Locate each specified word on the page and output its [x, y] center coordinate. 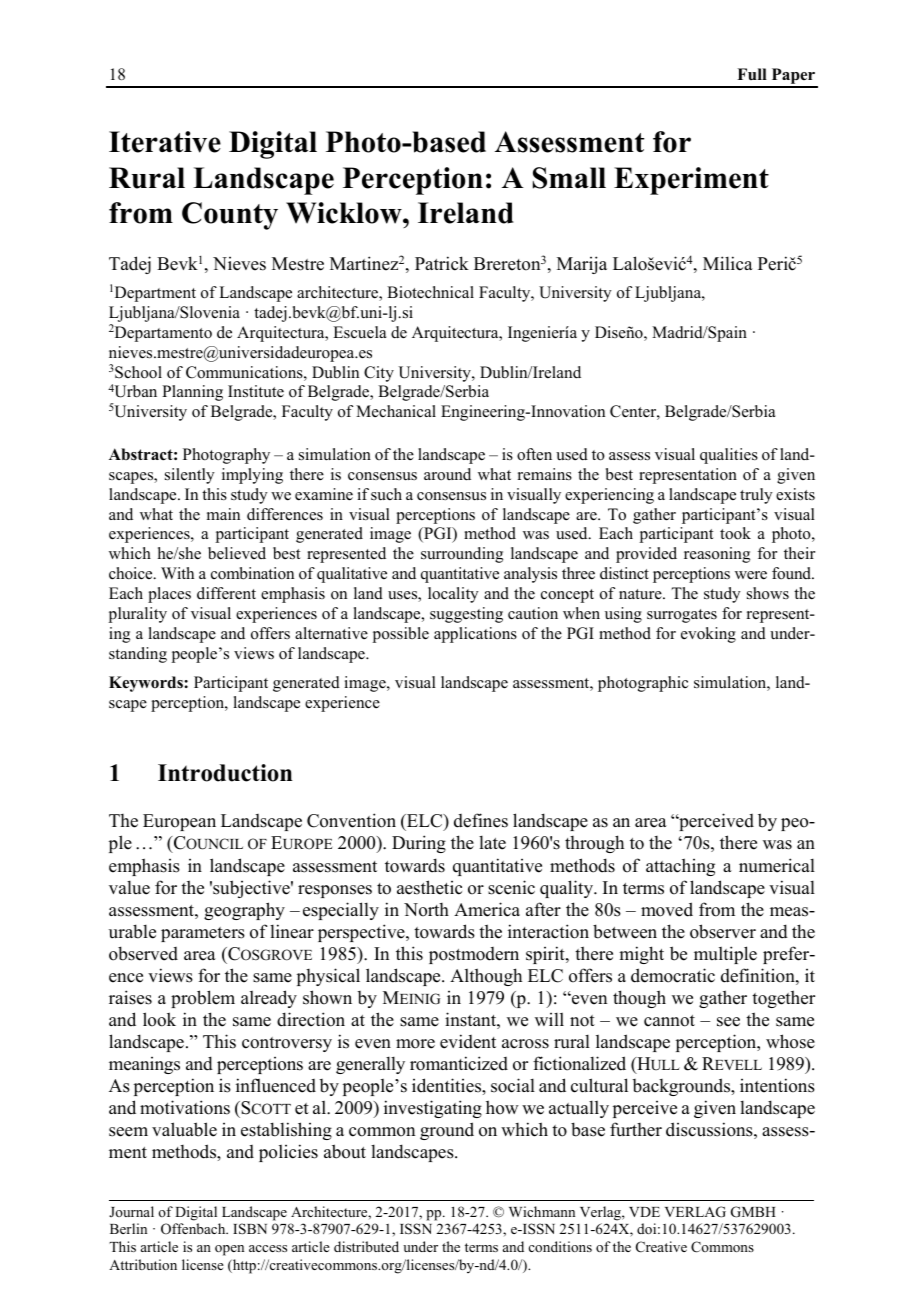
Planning [192, 393]
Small [569, 178]
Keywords [147, 684]
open [229, 1250]
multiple [725, 955]
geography [244, 911]
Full [752, 74]
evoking [708, 635]
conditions [560, 1246]
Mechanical [396, 411]
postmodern [474, 955]
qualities [729, 456]
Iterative [165, 142]
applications [475, 635]
